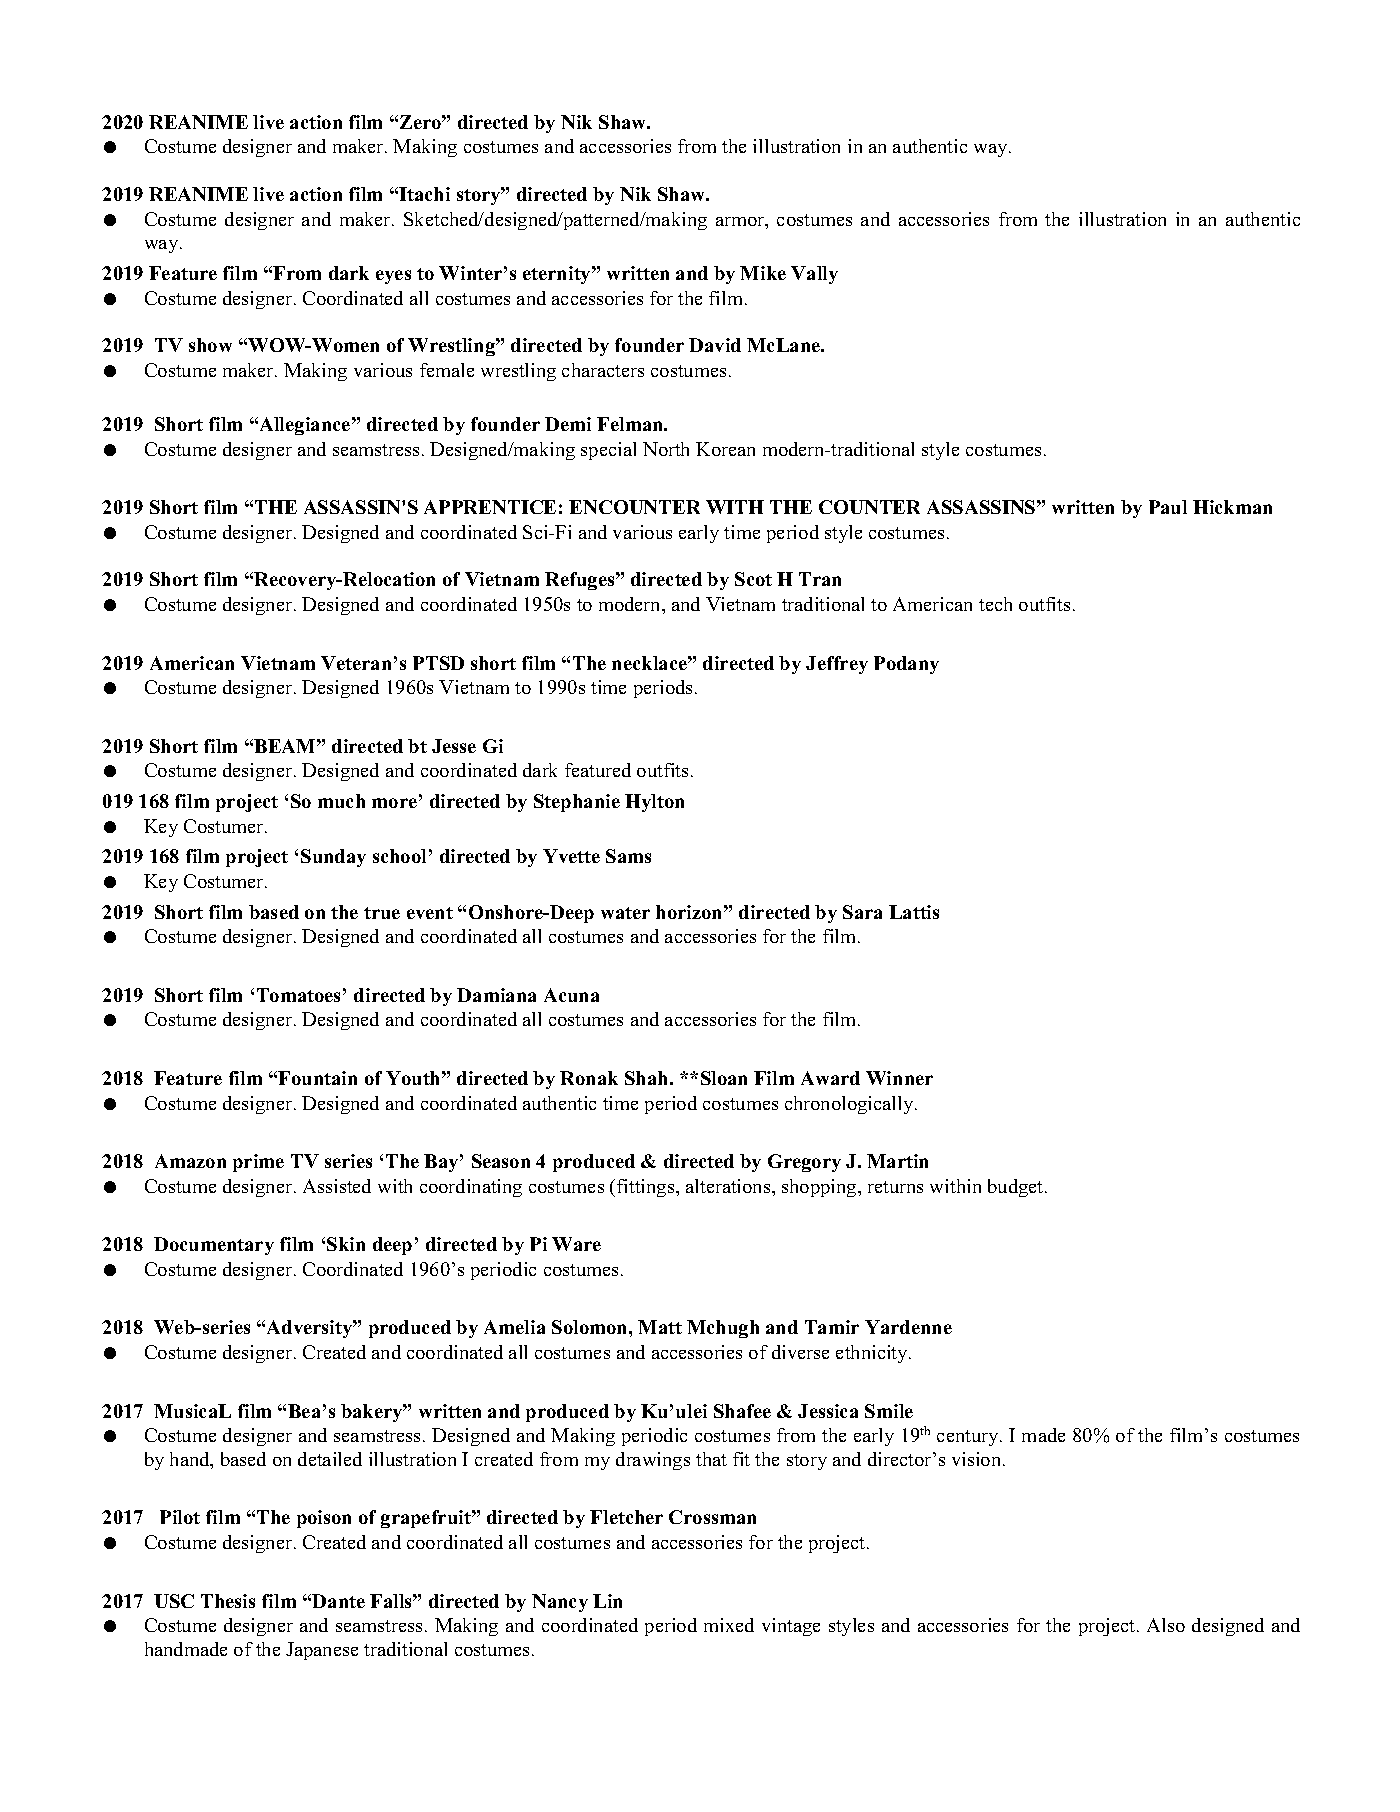 This image has width=1400, height=1812. Describe the element at coordinates (393, 277) in the image. I see `eyes` at that location.
